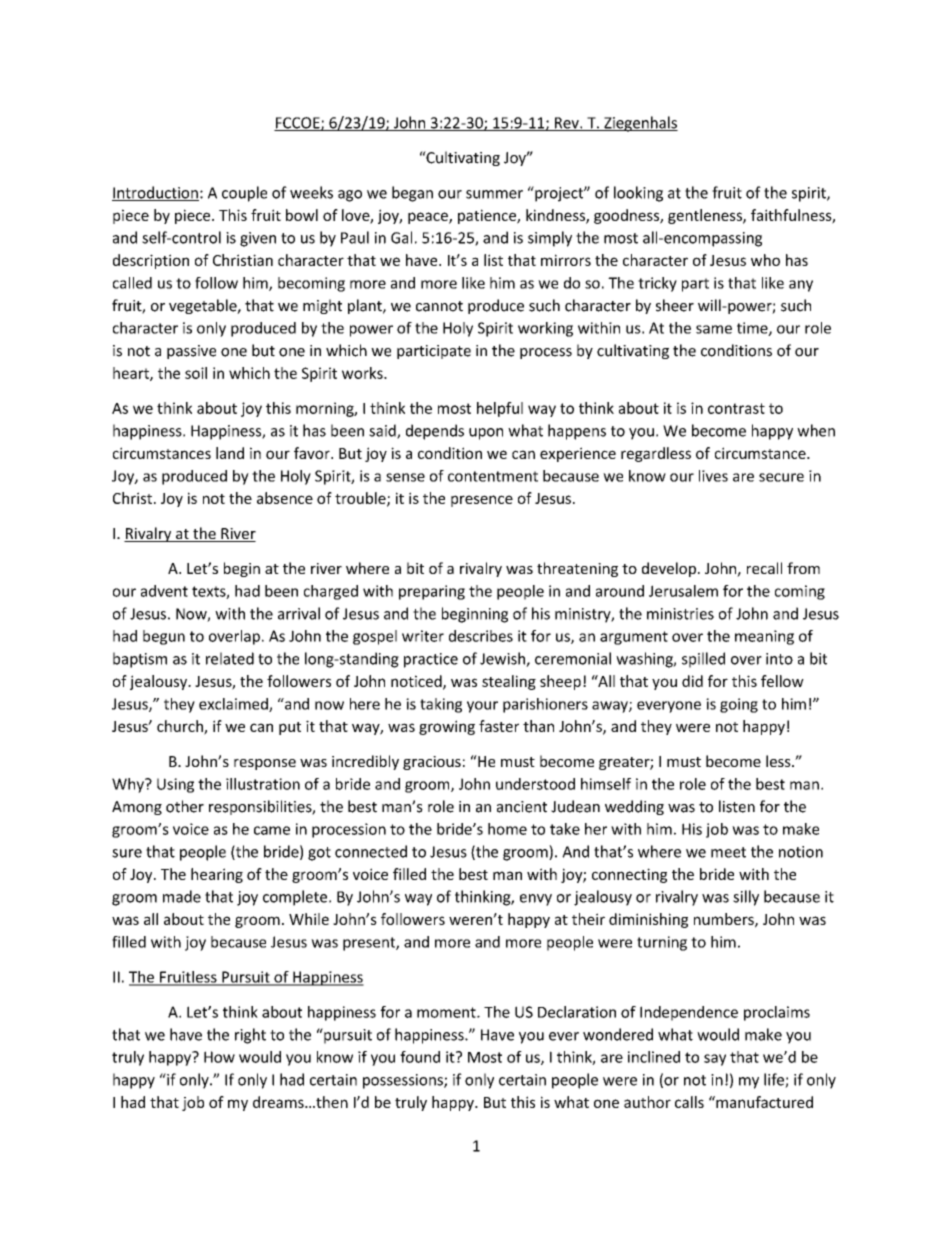 The height and width of the screenshot is (1233, 952). Describe the element at coordinates (219, 1057) in the screenshot. I see `How` at that location.
